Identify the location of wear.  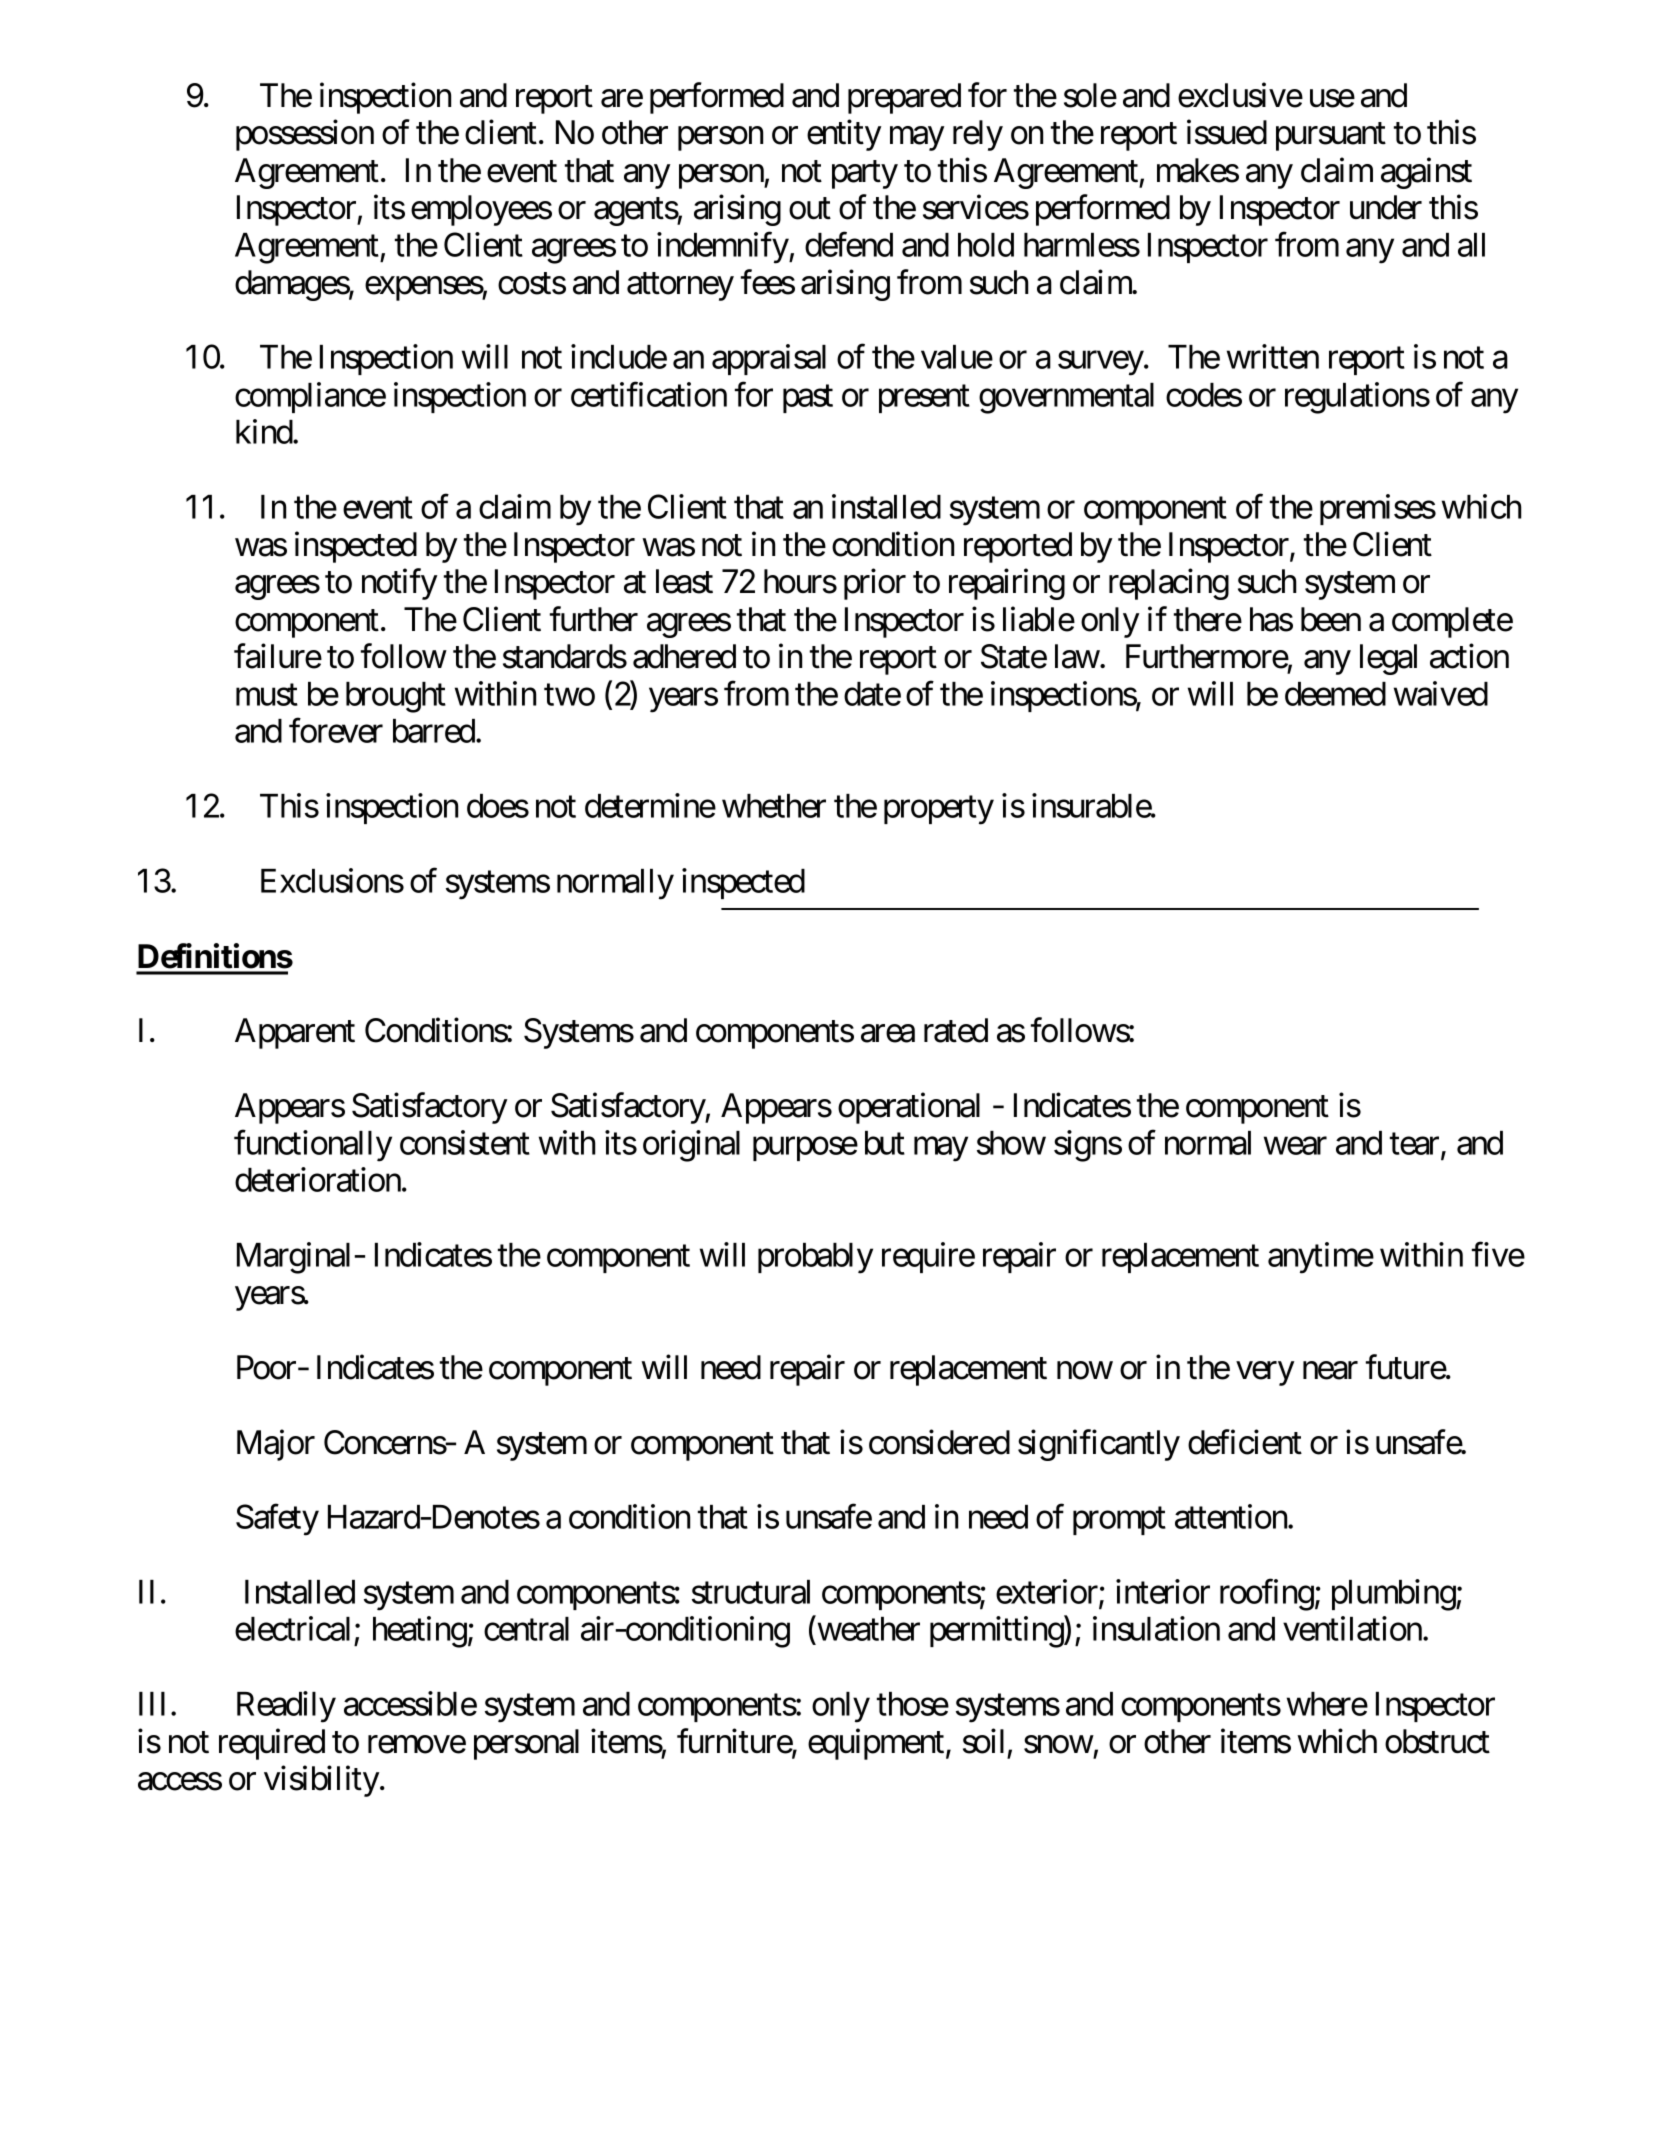
(1295, 1146).
